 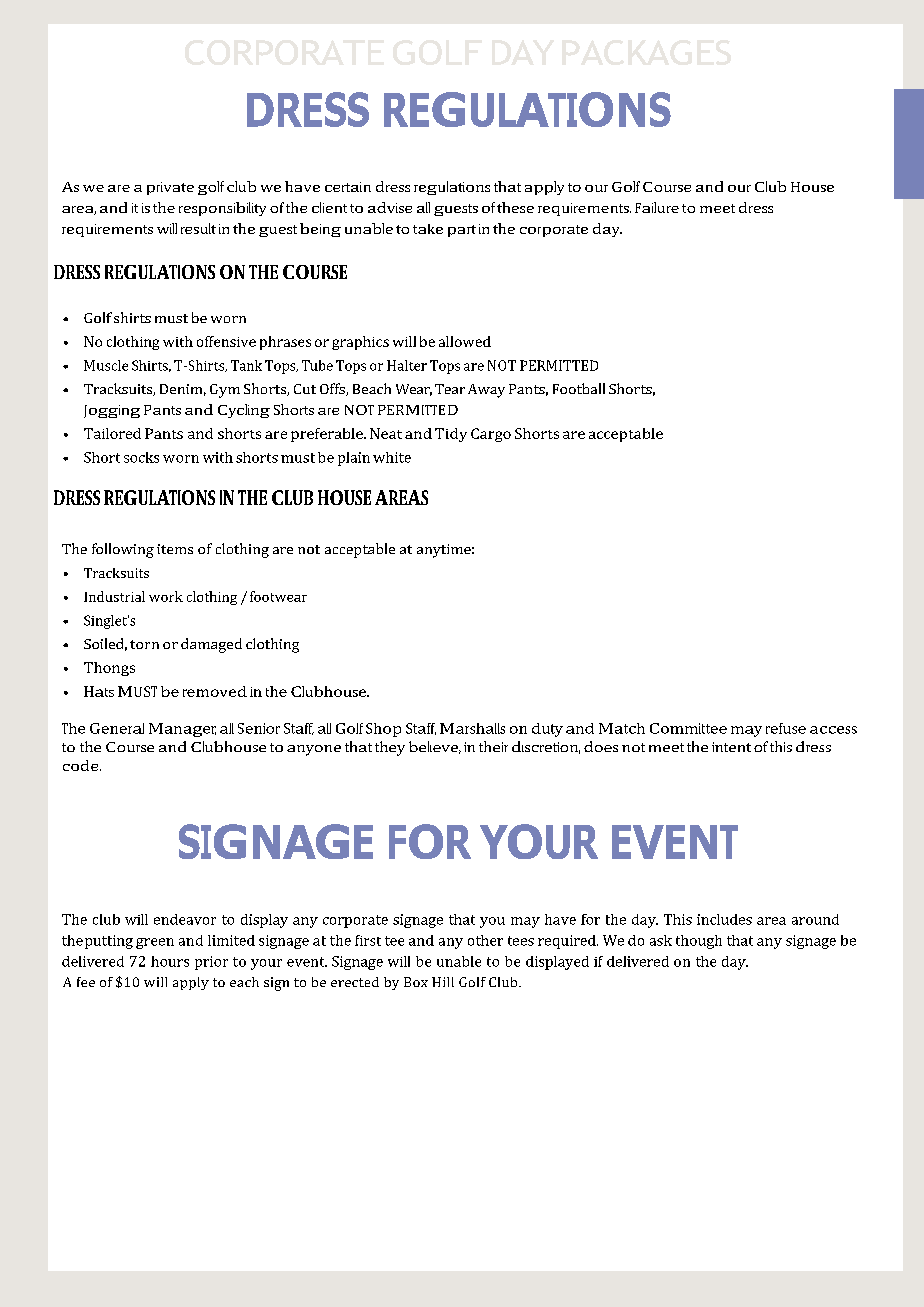 What do you see at coordinates (435, 747) in the screenshot?
I see `believe` at bounding box center [435, 747].
